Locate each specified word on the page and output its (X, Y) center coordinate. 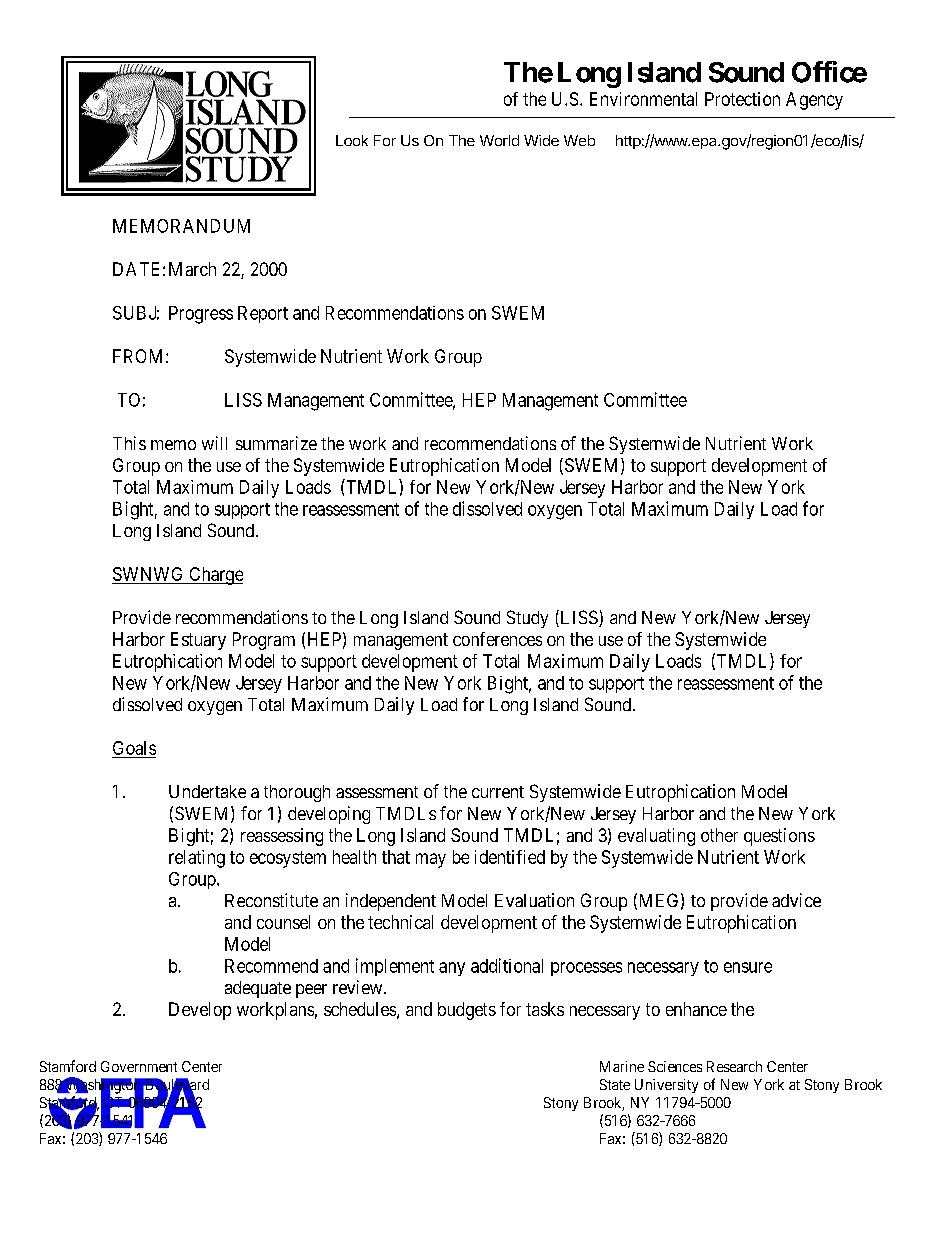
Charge (215, 576)
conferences (497, 639)
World (499, 140)
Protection (742, 99)
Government (139, 1066)
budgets (467, 1011)
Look (352, 140)
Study (527, 619)
